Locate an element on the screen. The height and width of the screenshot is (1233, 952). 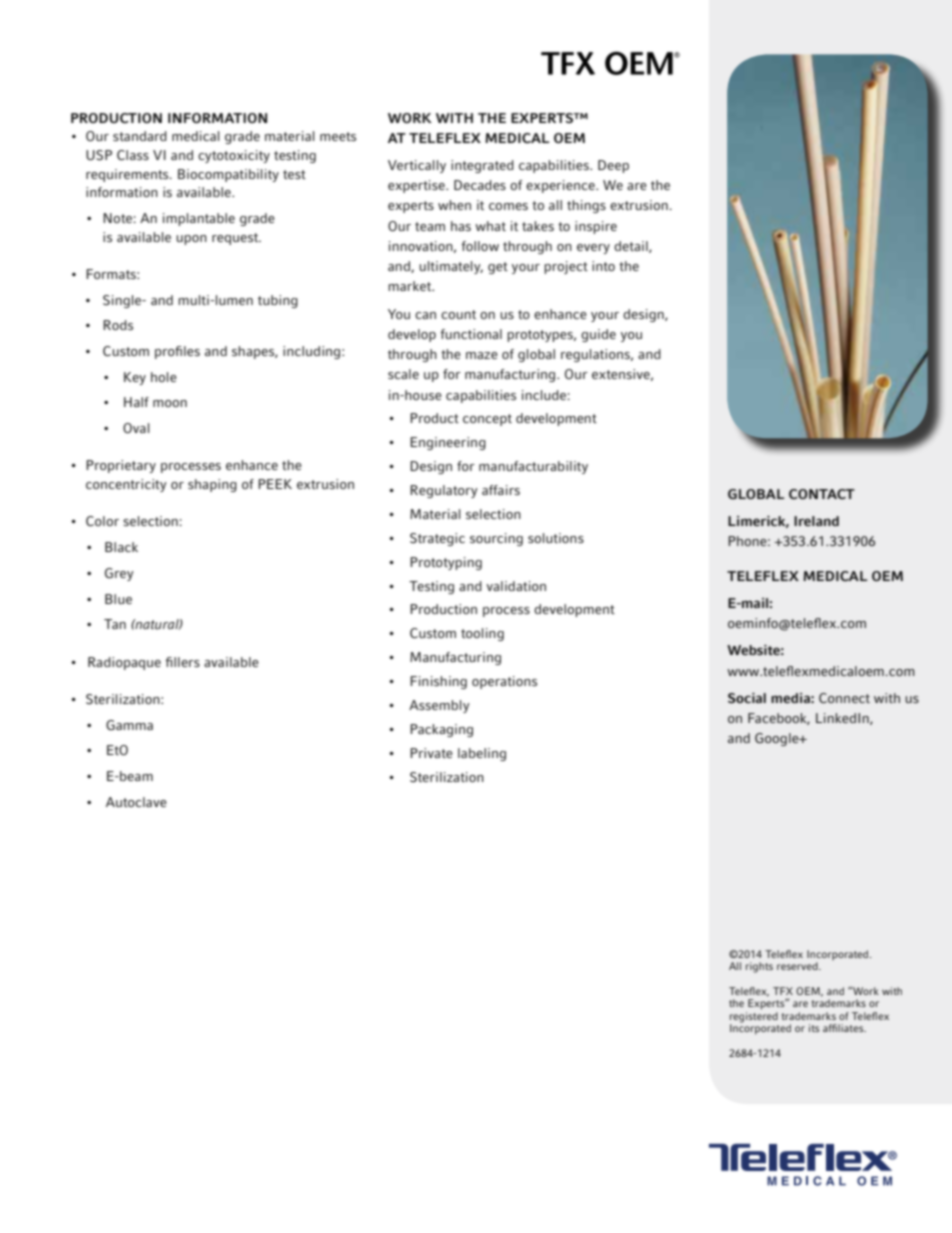
registered is located at coordinates (754, 1018).
